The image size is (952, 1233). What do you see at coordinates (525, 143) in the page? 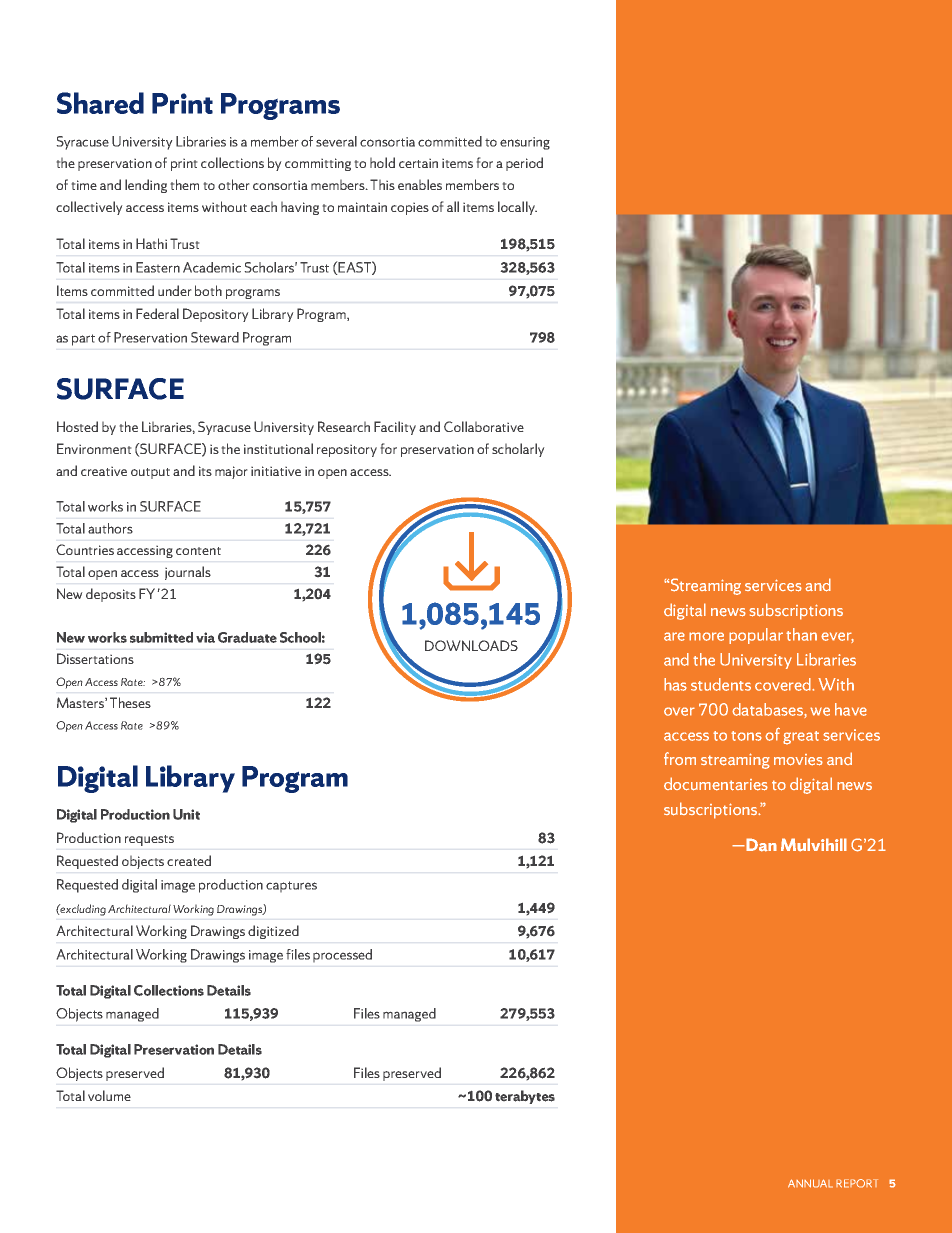
I see `ensuring` at bounding box center [525, 143].
